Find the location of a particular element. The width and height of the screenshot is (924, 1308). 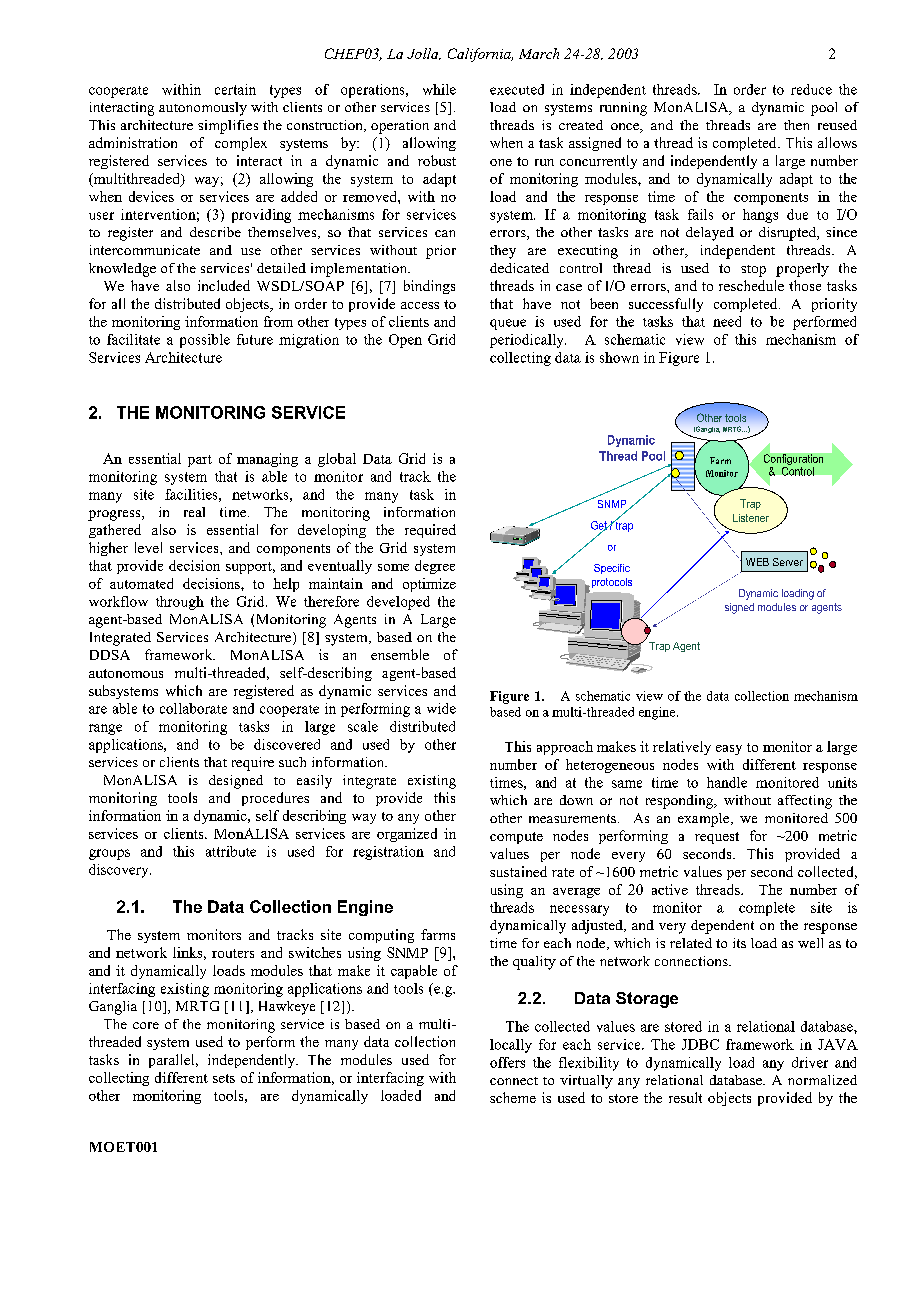

part is located at coordinates (200, 461).
